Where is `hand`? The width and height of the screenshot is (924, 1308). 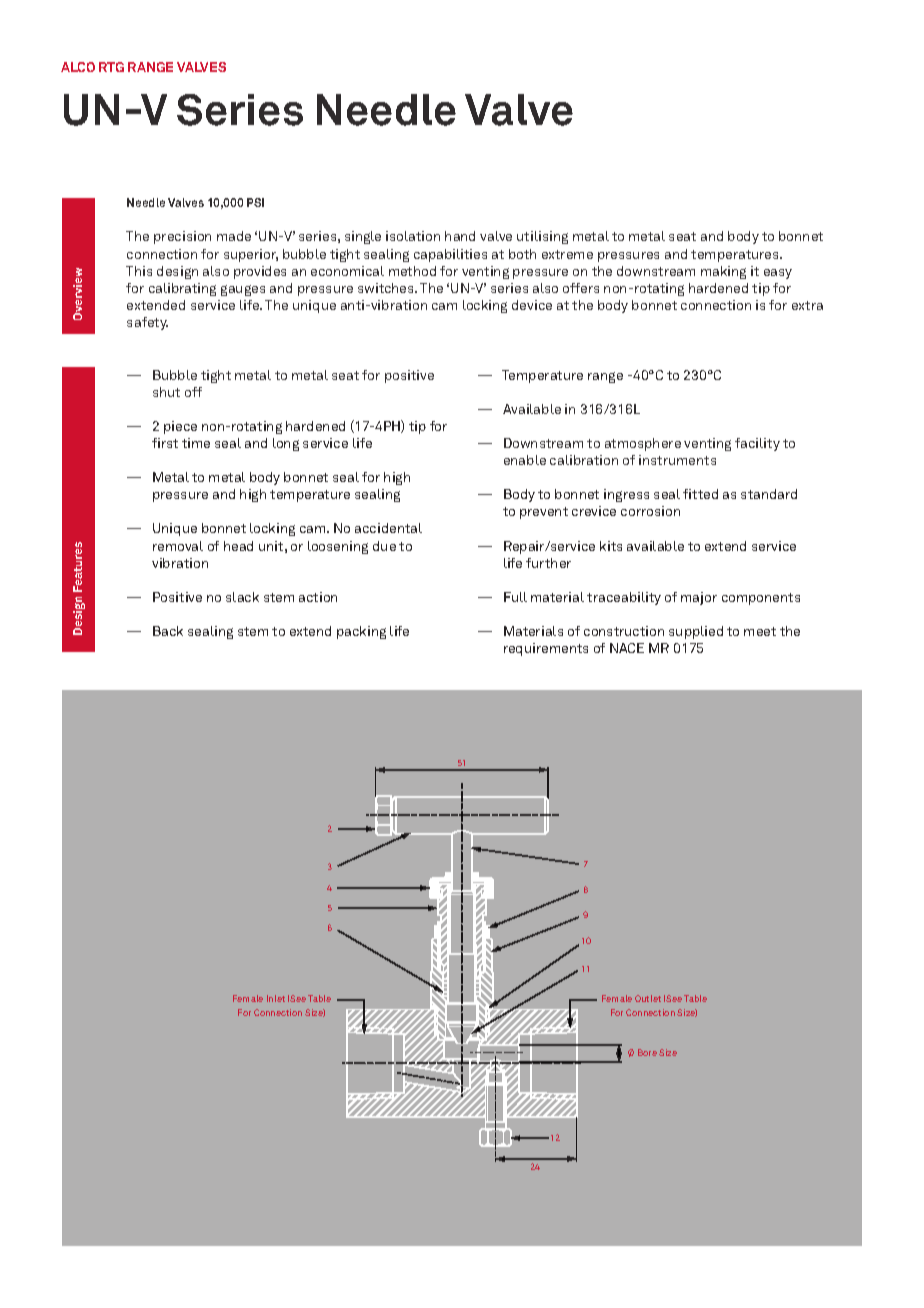 hand is located at coordinates (460, 236).
